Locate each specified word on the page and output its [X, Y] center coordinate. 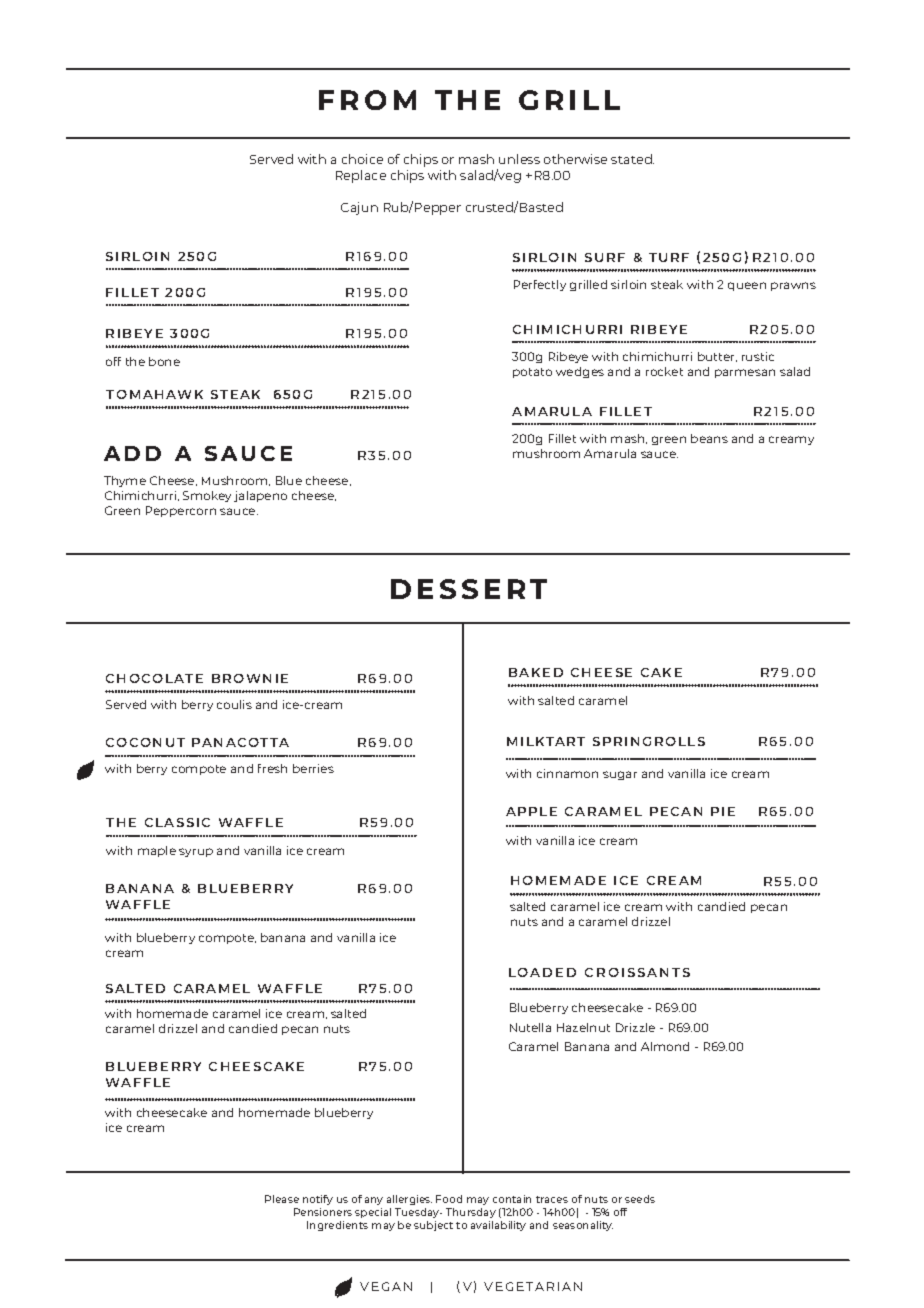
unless [519, 159]
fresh [272, 768]
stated [632, 159]
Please [282, 1199]
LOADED [542, 972]
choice [362, 159]
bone [164, 361]
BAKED [536, 672]
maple [157, 851]
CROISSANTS [637, 972]
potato [532, 373]
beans [709, 438]
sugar [620, 775]
